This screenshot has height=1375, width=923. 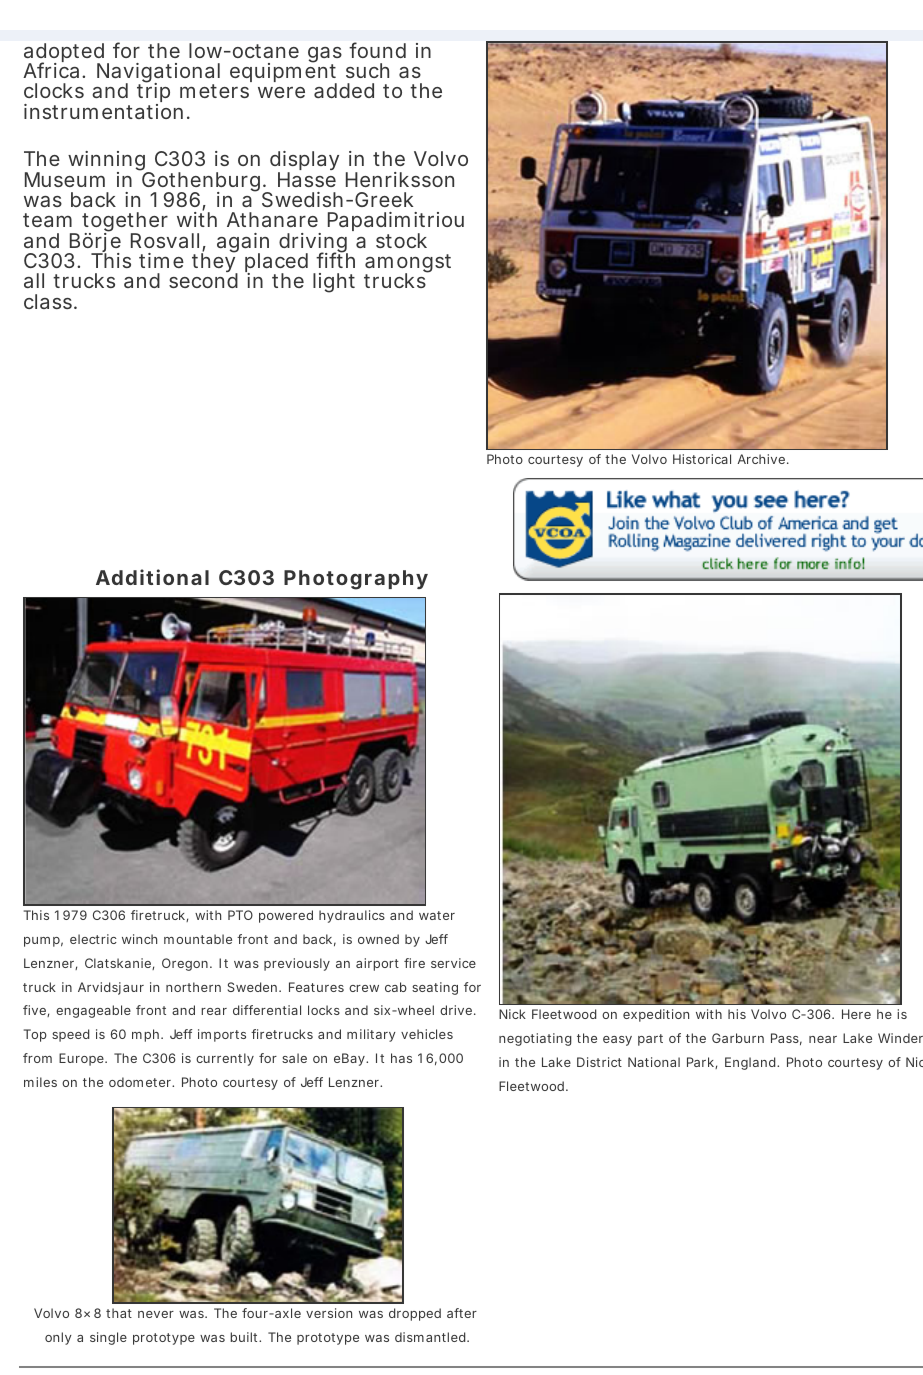 What do you see at coordinates (147, 1035) in the screenshot?
I see `mph` at bounding box center [147, 1035].
